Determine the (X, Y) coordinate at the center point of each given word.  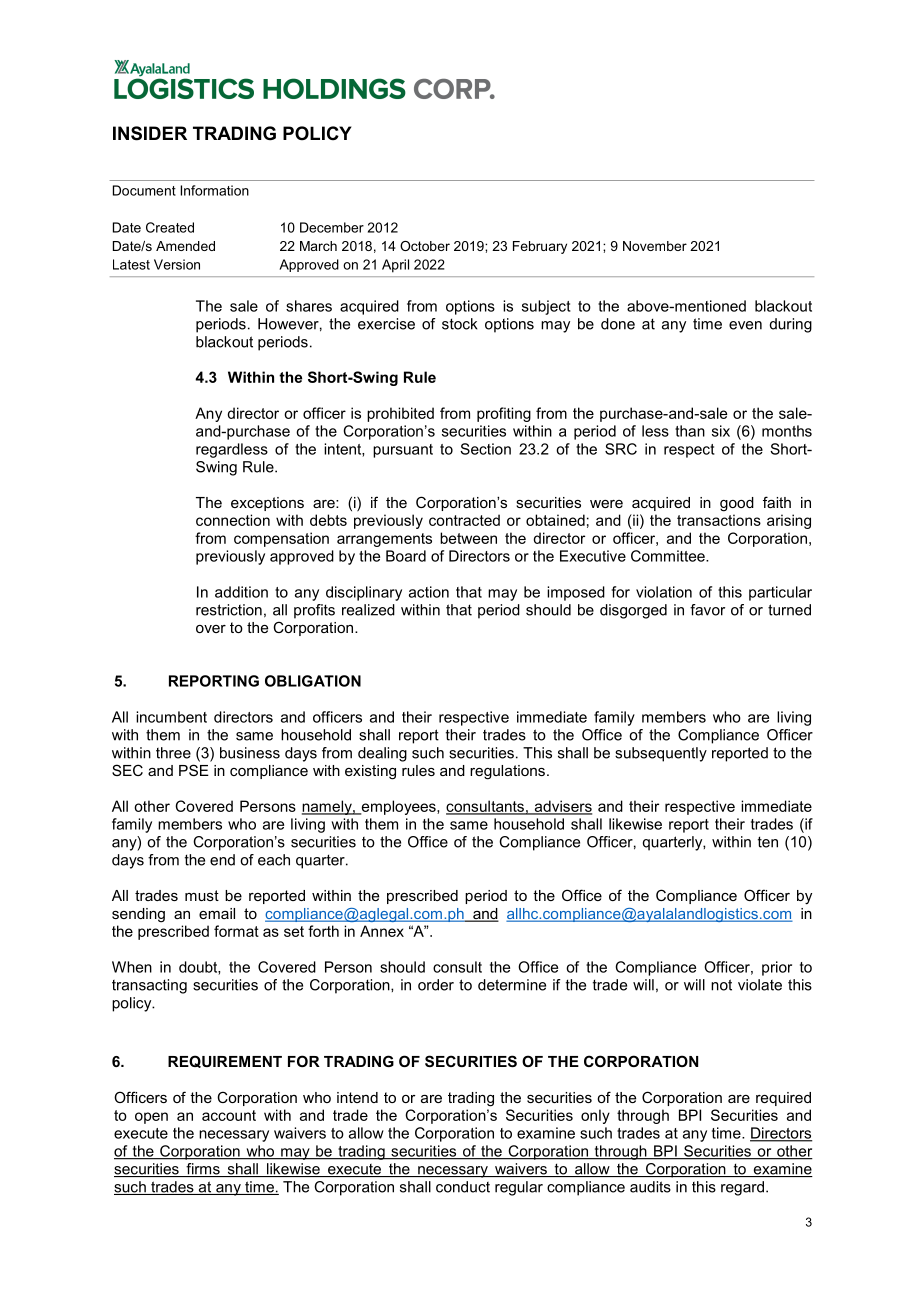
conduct (463, 1187)
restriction (229, 610)
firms (203, 1170)
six (721, 431)
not (721, 985)
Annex (382, 931)
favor (707, 610)
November (655, 246)
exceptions (267, 504)
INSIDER (150, 133)
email (217, 913)
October (425, 246)
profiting (504, 414)
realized (368, 610)
